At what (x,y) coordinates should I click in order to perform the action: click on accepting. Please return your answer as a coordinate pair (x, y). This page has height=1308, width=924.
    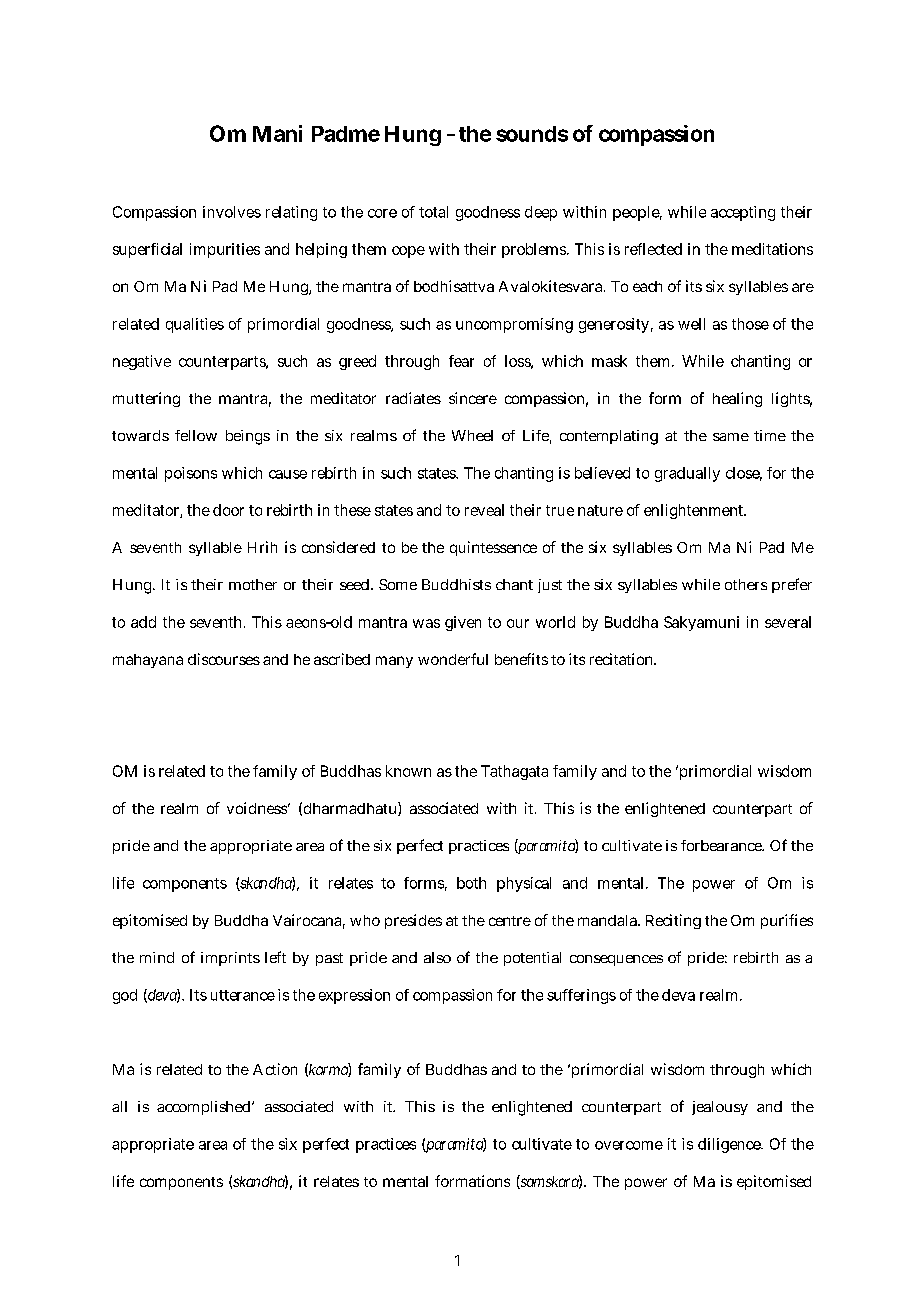
    Looking at the image, I should click on (743, 213).
